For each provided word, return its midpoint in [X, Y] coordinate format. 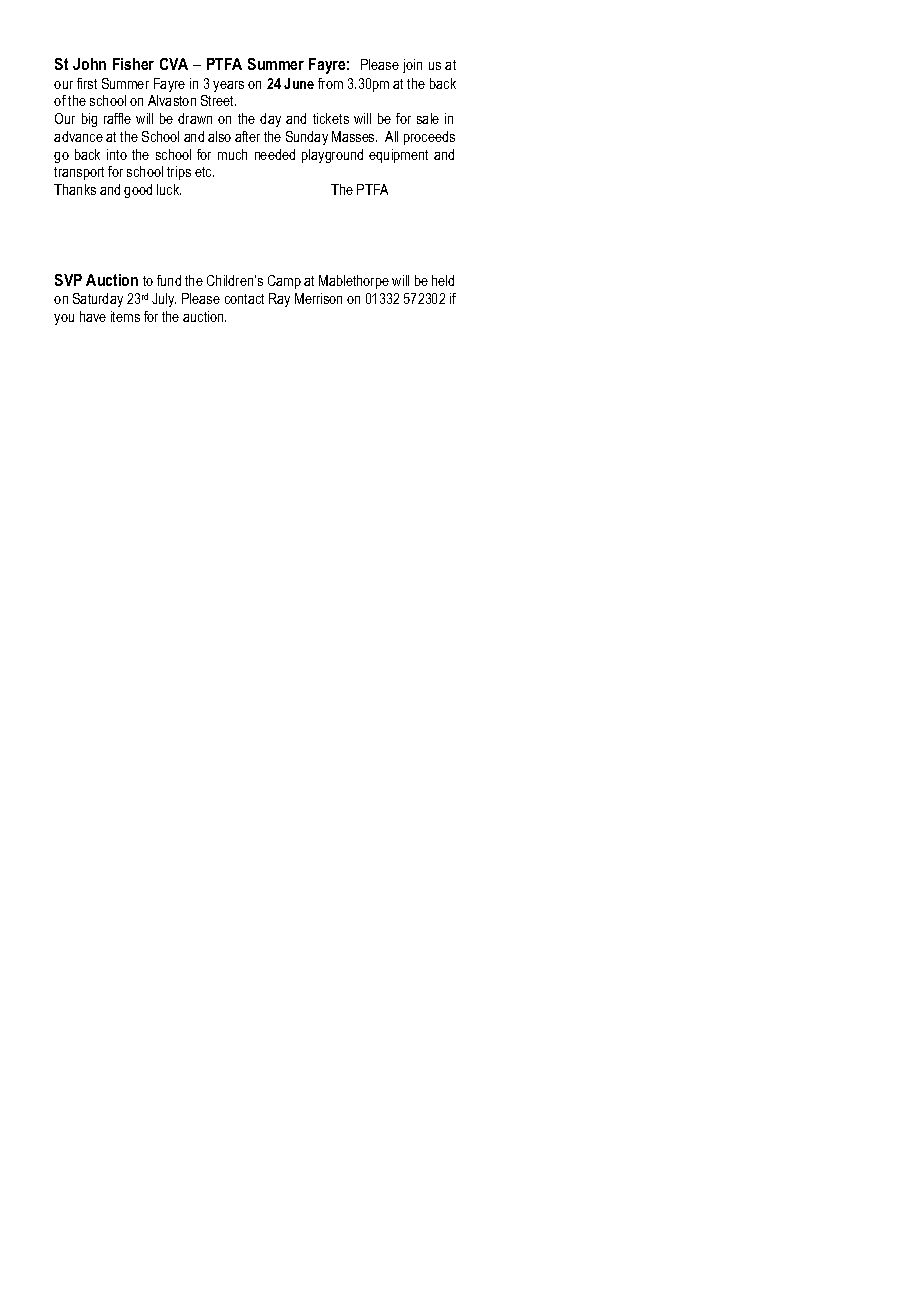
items [125, 316]
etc [204, 172]
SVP [68, 280]
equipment [398, 156]
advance [78, 136]
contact [244, 299]
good [138, 191]
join [412, 66]
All [391, 136]
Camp [284, 282]
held [443, 280]
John [89, 64]
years [228, 86]
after [247, 136]
